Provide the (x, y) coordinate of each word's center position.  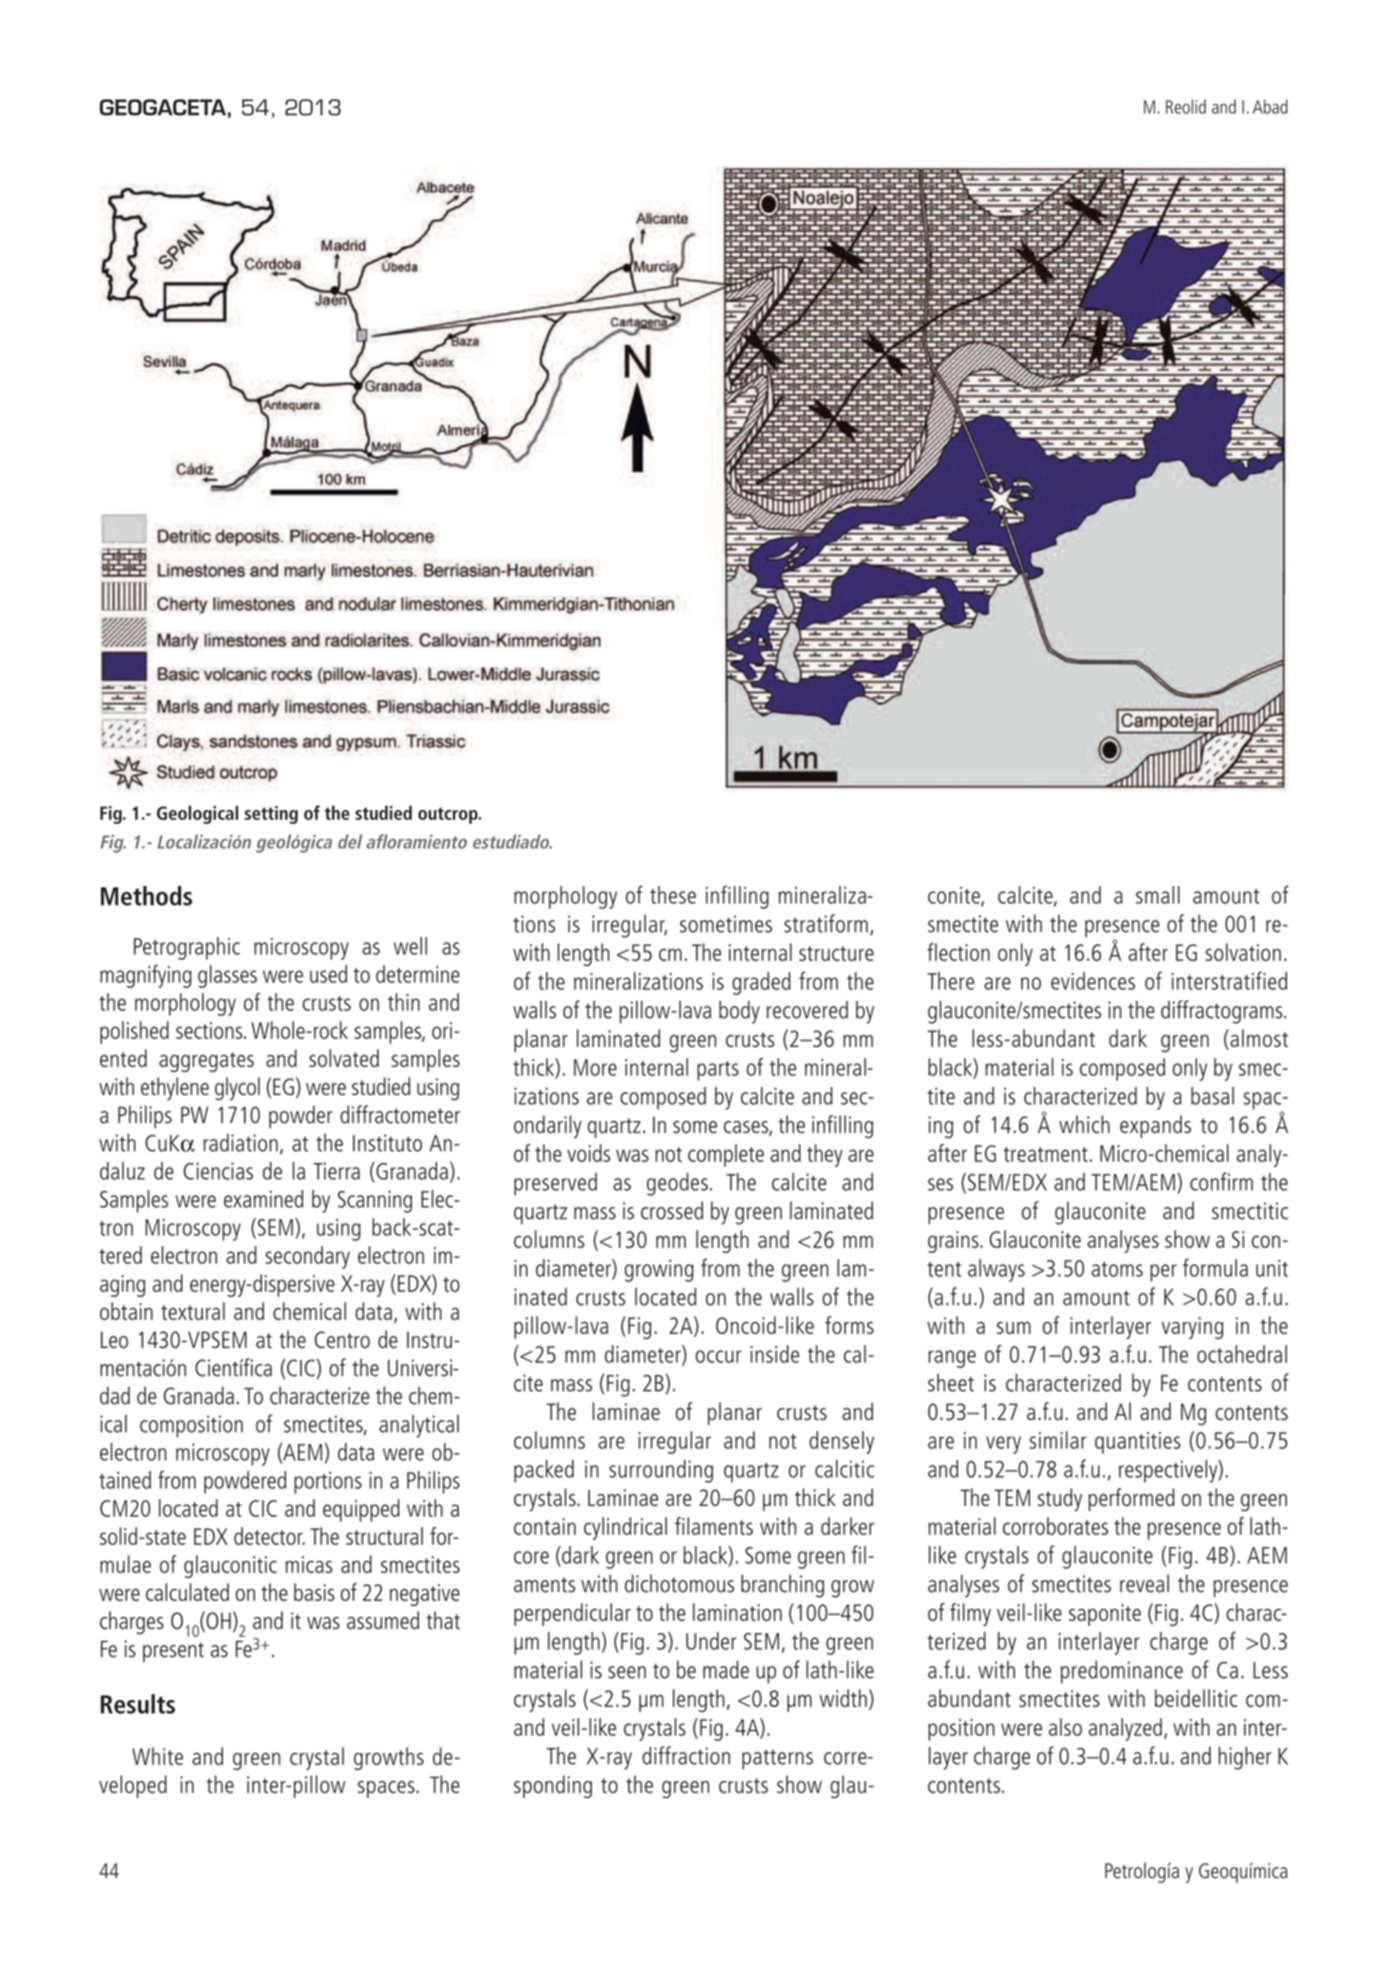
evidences (1093, 981)
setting (271, 815)
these (673, 895)
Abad (1270, 106)
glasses (227, 976)
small (1158, 895)
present (173, 1652)
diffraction (686, 1755)
